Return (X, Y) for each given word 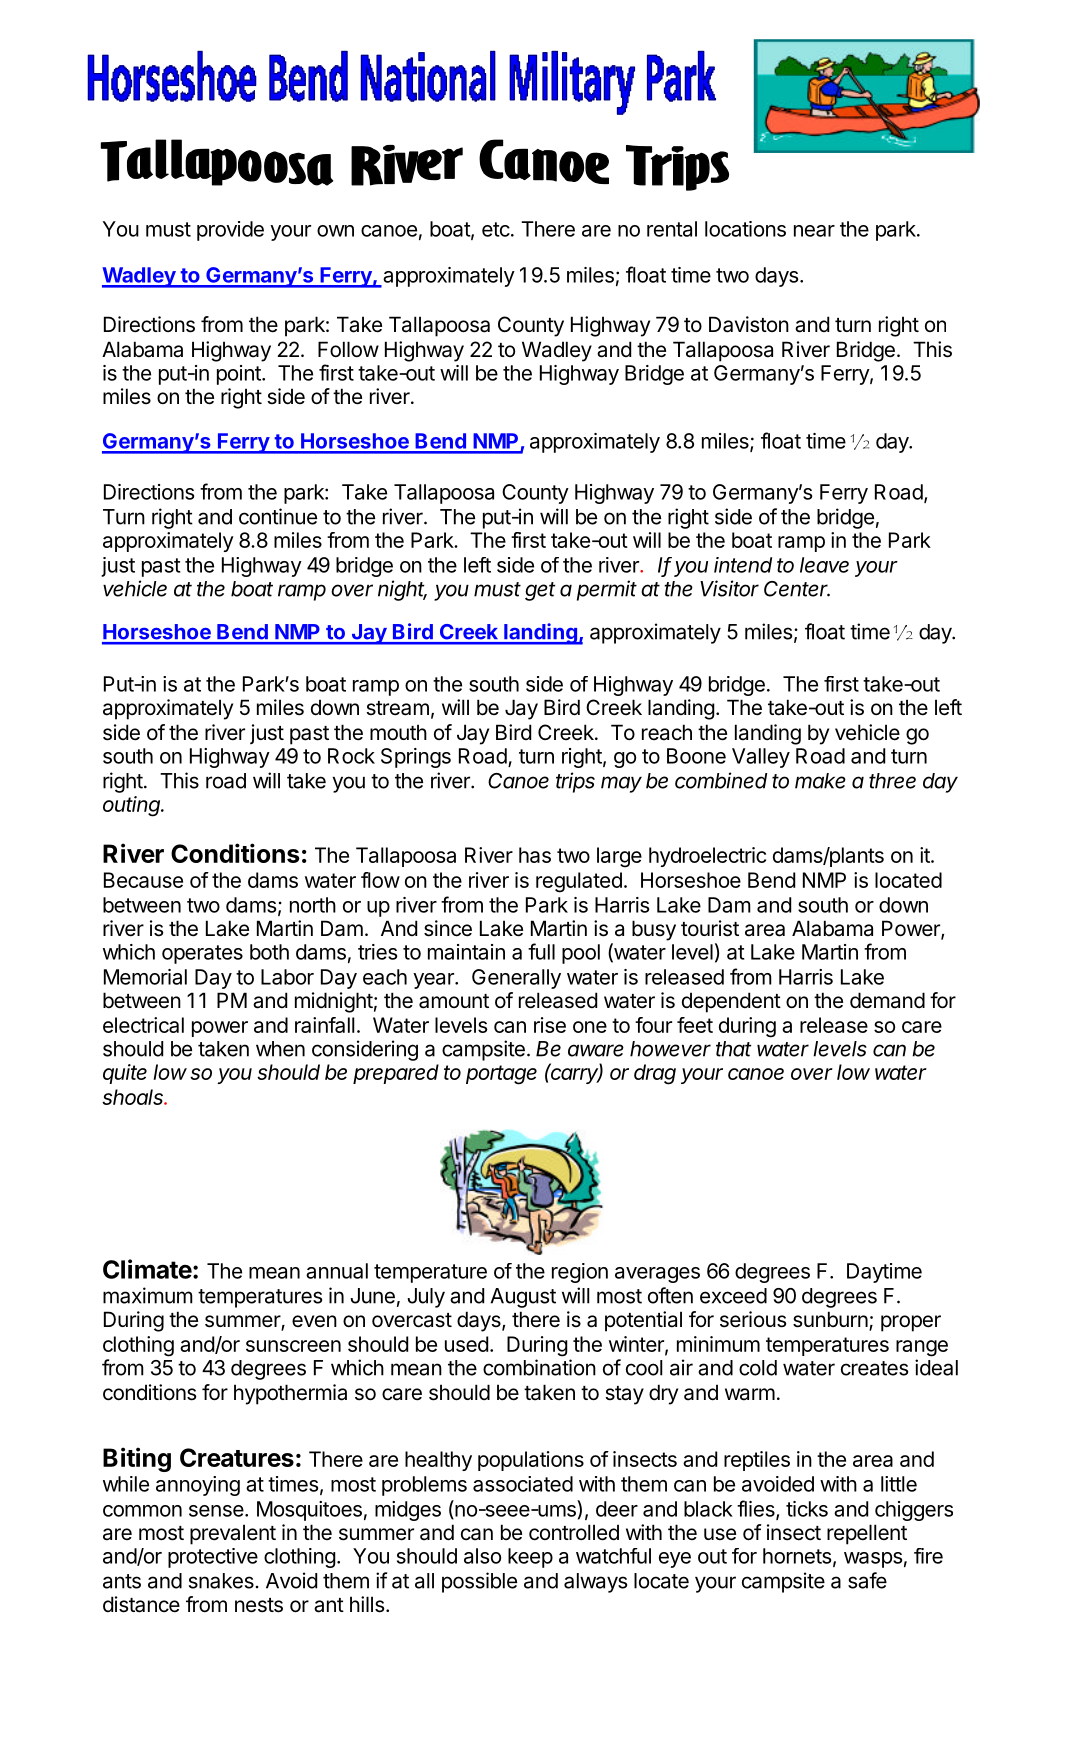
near (814, 231)
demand (887, 1000)
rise (550, 1025)
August (523, 1298)
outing (133, 806)
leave (824, 565)
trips (575, 782)
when (280, 1049)
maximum (148, 1295)
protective (213, 1558)
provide (230, 231)
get (540, 591)
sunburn (830, 1319)
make (820, 781)
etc (496, 229)
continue (278, 516)
